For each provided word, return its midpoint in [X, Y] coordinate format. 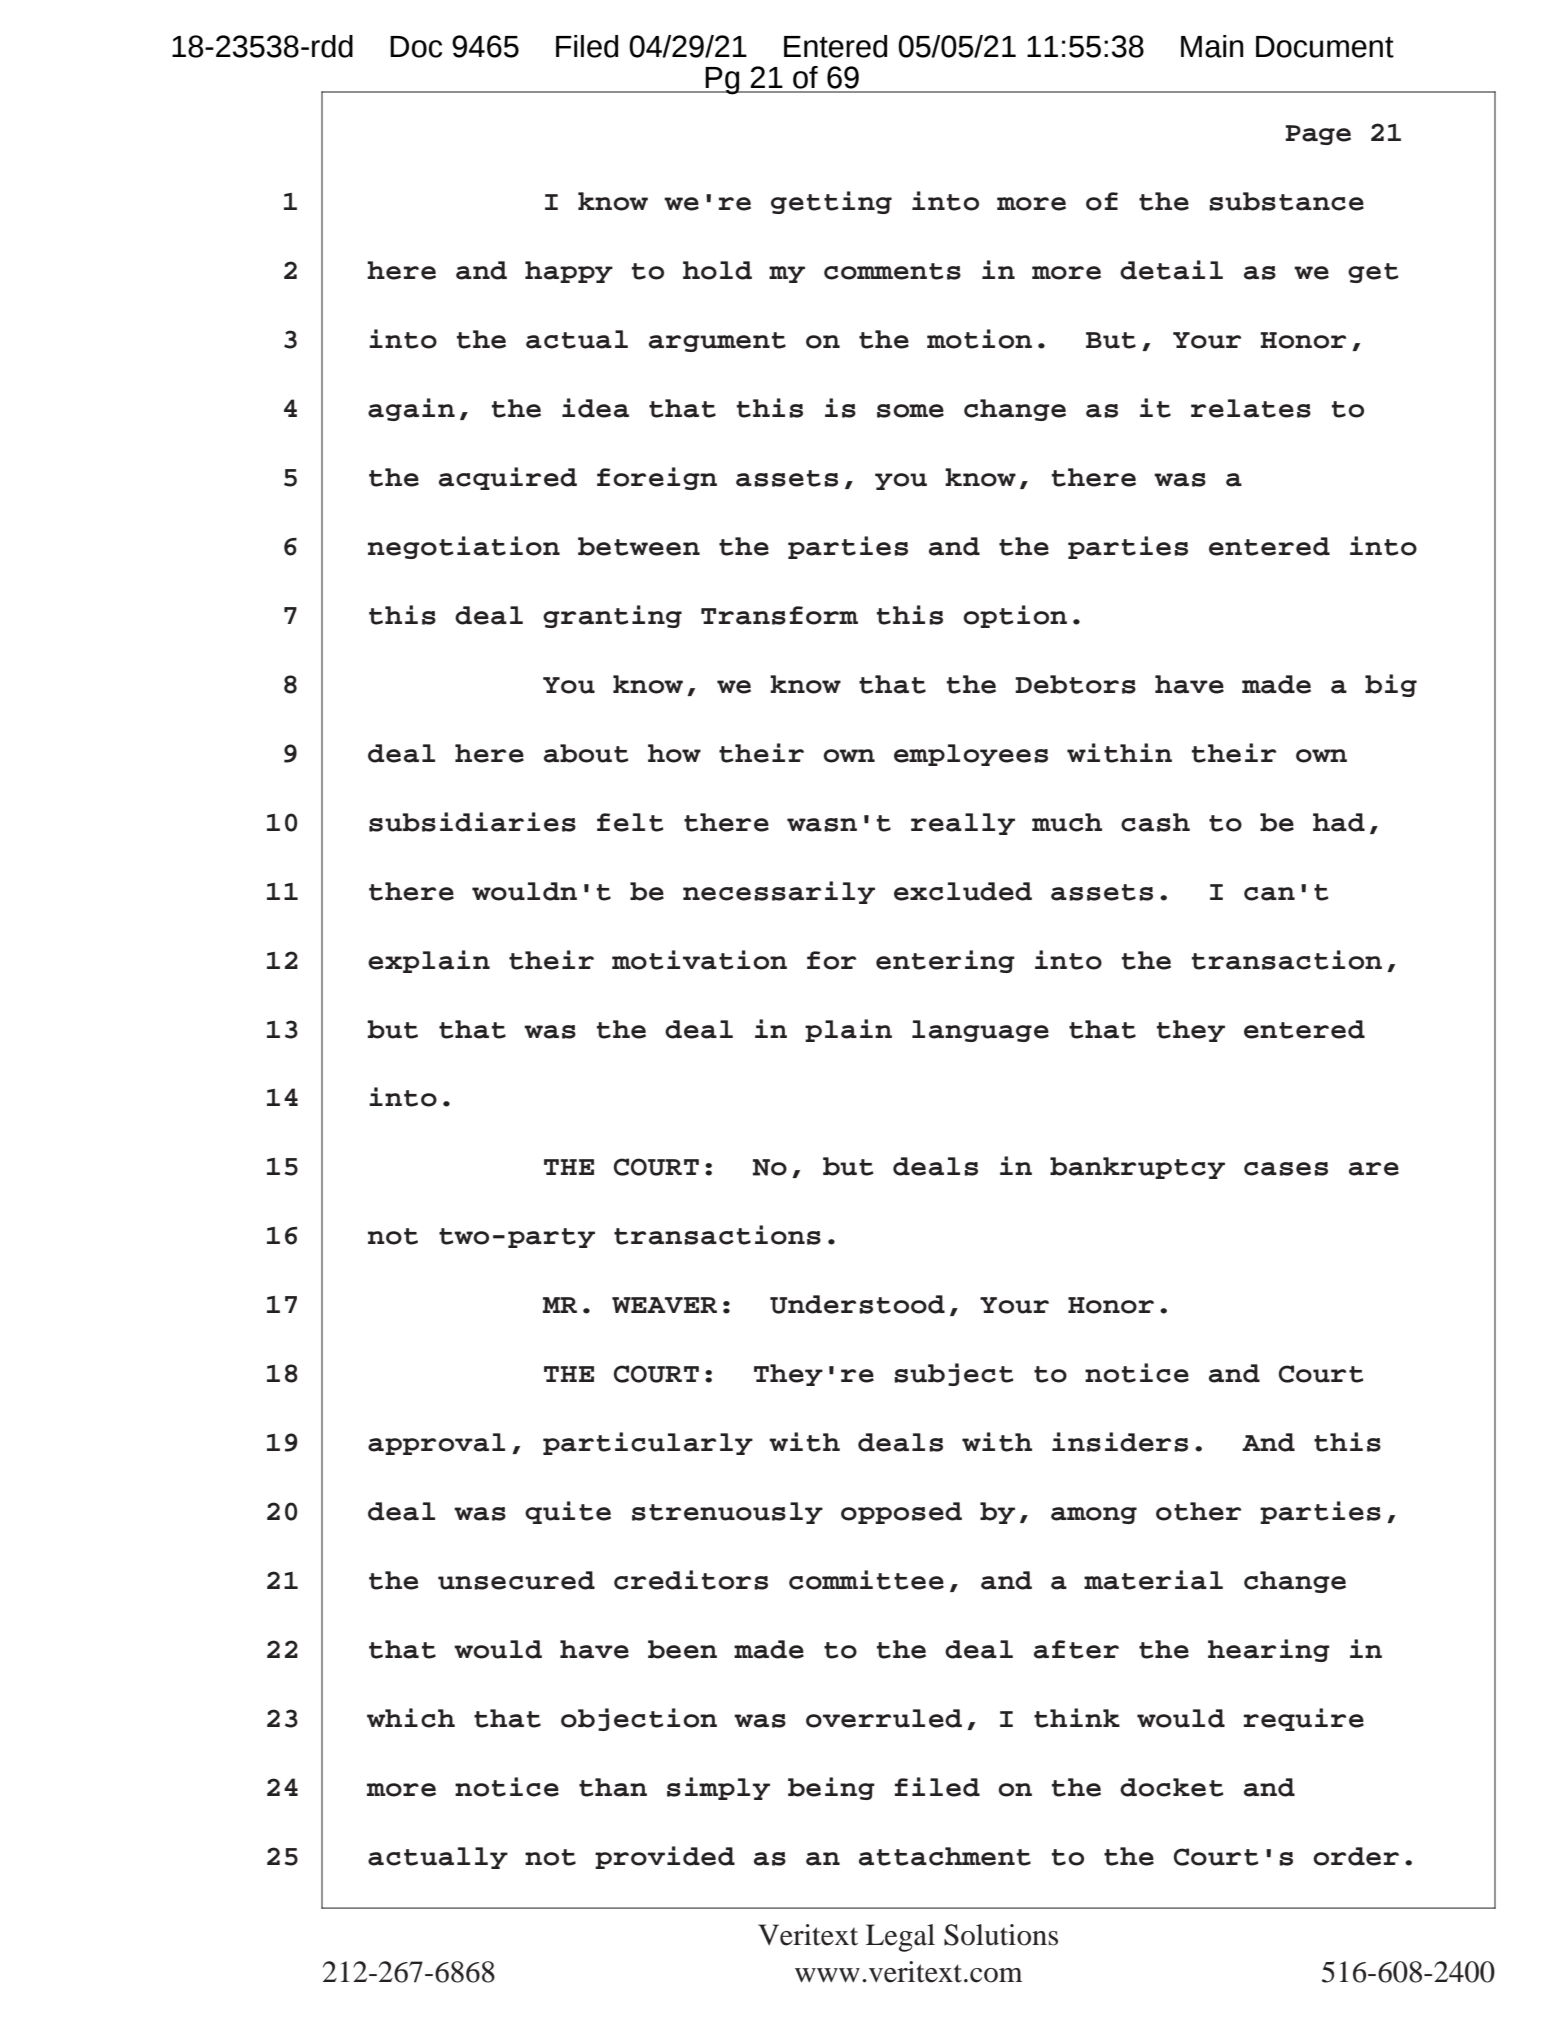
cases [1286, 1169]
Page [1318, 135]
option [1015, 616]
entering [945, 961]
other [1198, 1511]
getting [831, 202]
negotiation [464, 547]
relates [1251, 408]
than [613, 1787]
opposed [901, 1513]
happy [569, 272]
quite [568, 1512]
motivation [699, 960]
